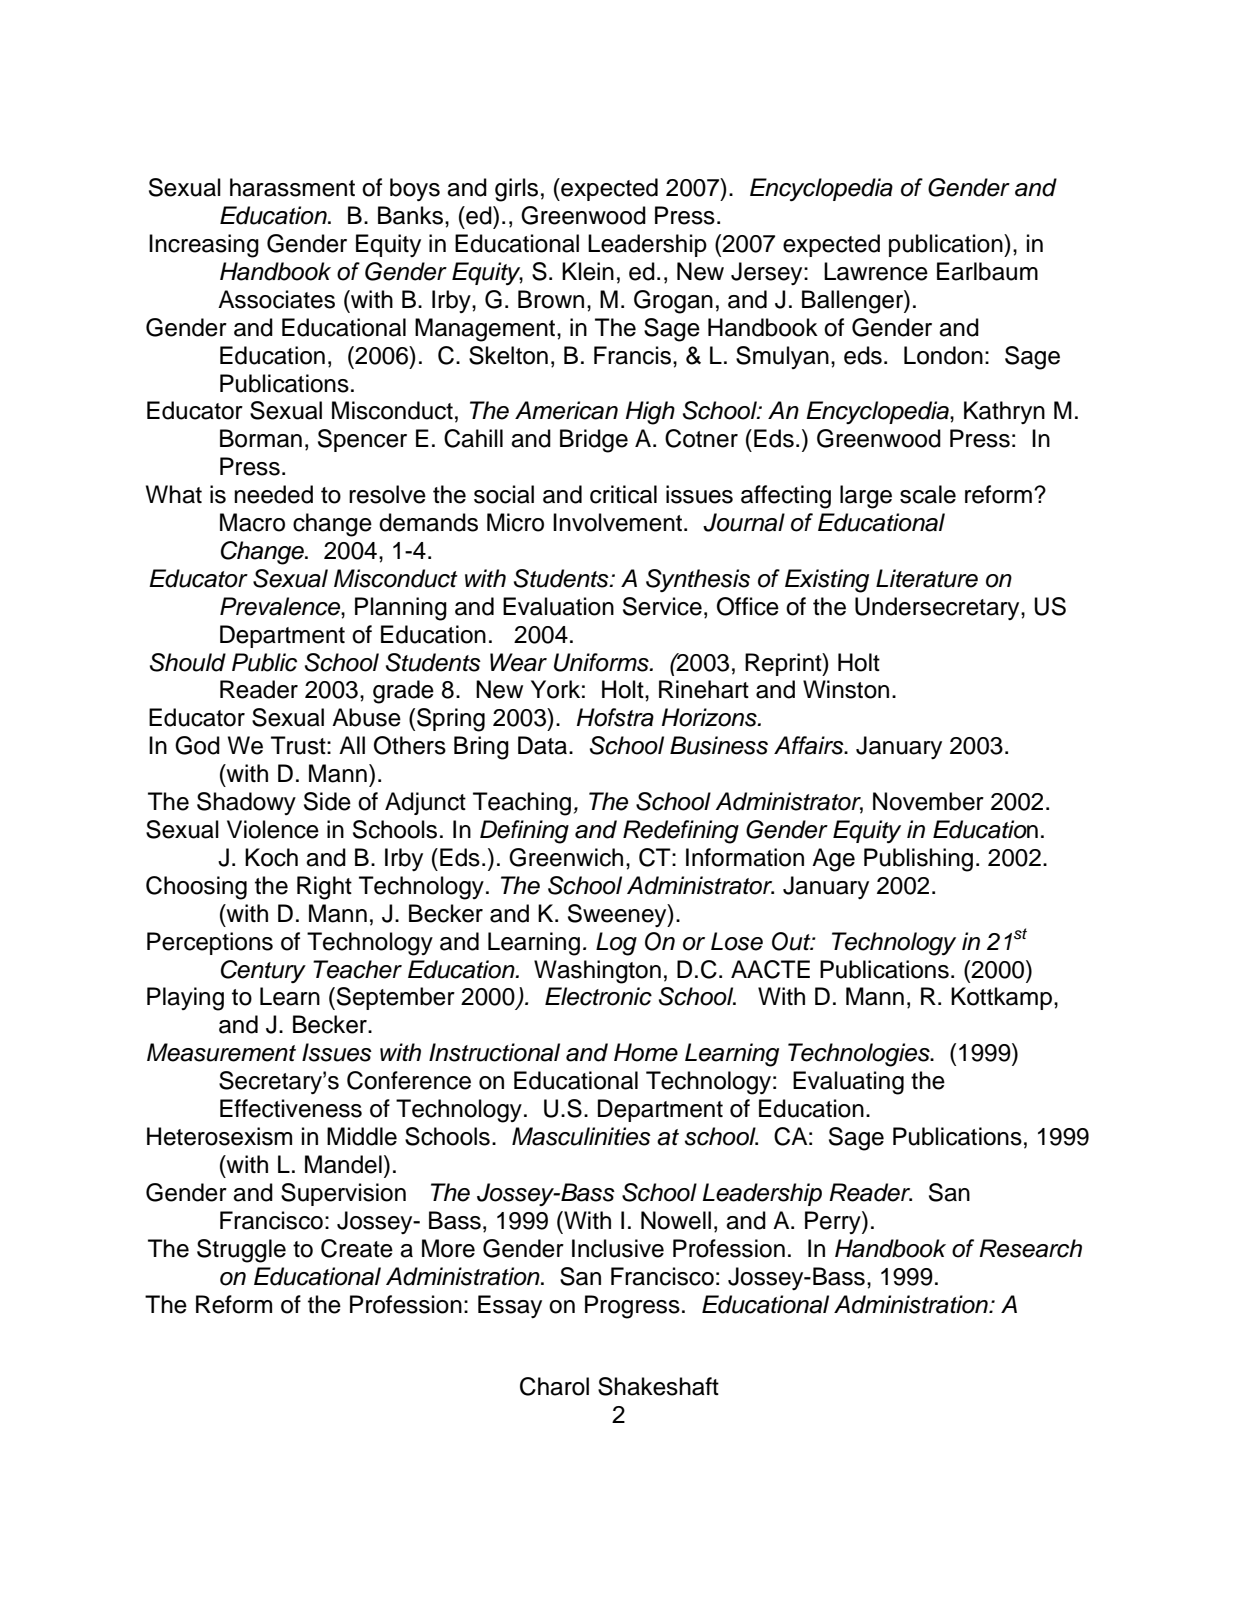 Image resolution: width=1238 pixels, height=1602 pixels. Describe the element at coordinates (876, 271) in the document. I see `Lawrence` at that location.
